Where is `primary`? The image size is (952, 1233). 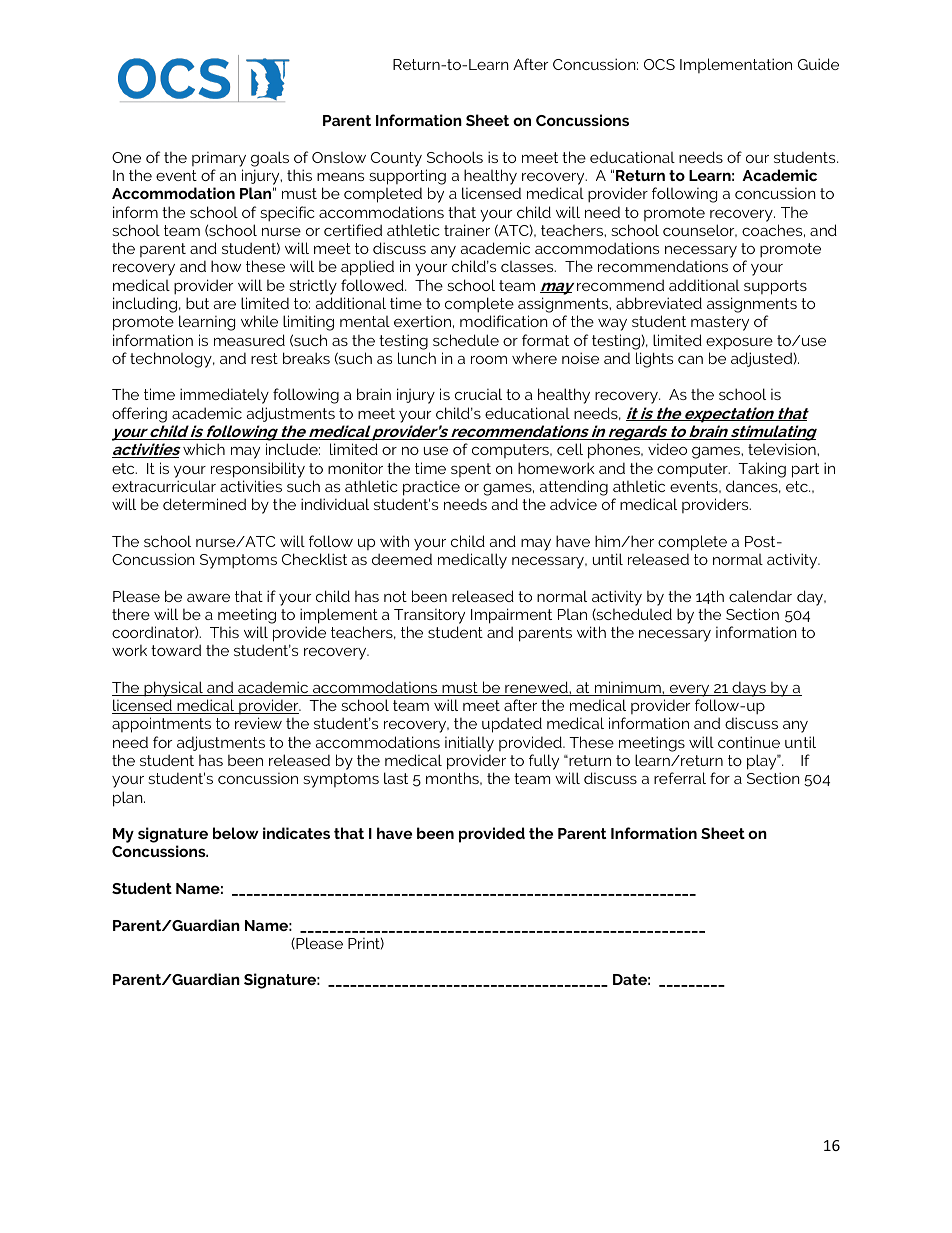
primary is located at coordinates (219, 159).
